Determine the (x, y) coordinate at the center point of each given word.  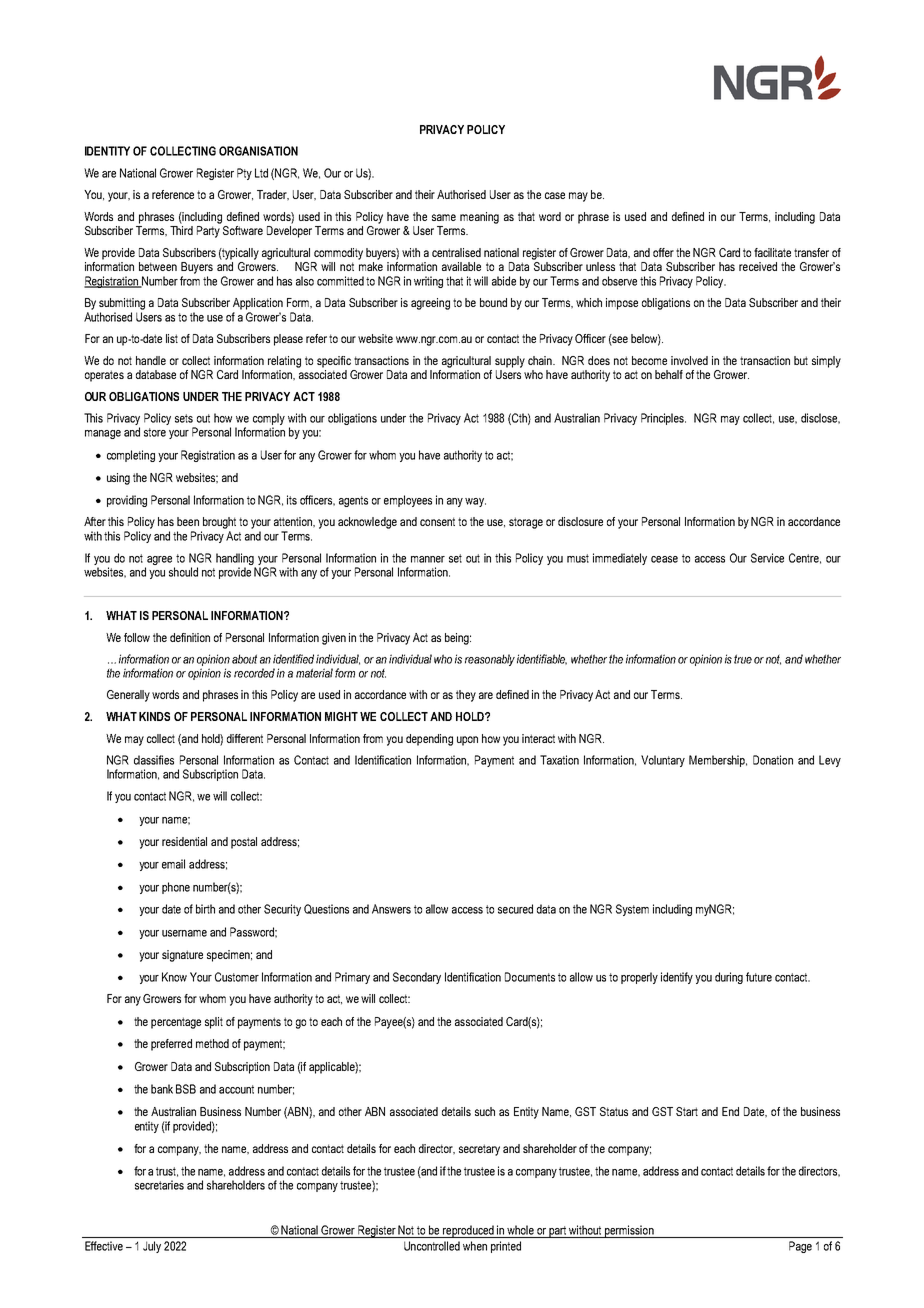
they (466, 696)
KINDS (154, 716)
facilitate (772, 252)
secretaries (159, 1185)
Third (181, 230)
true (743, 659)
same (444, 217)
